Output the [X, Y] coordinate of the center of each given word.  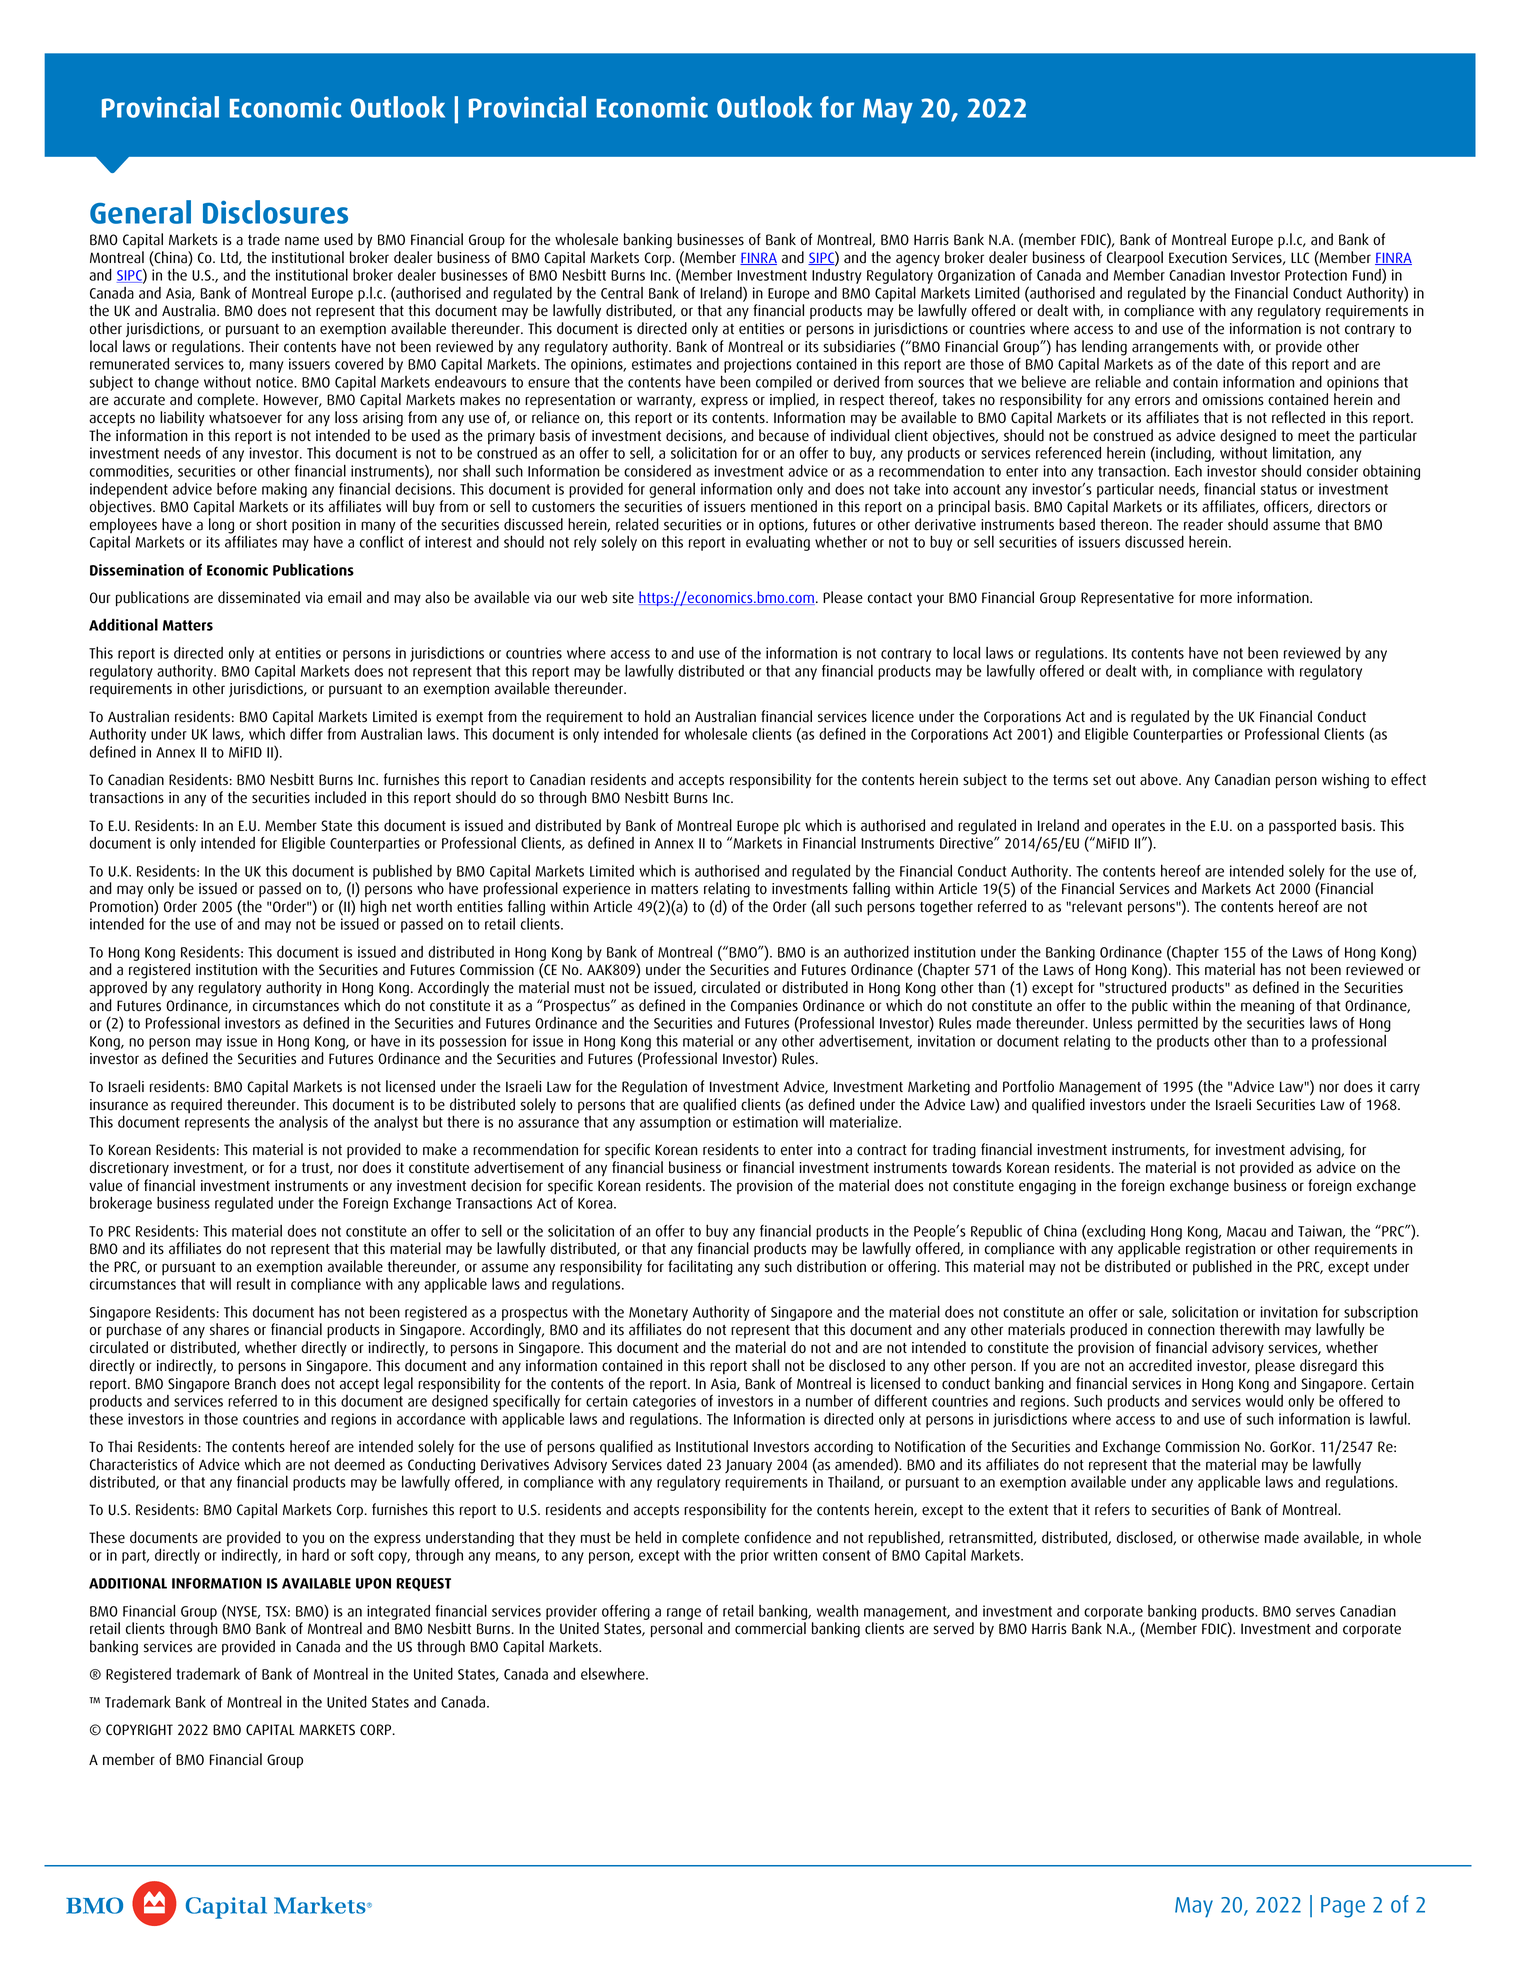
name [302, 241]
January [748, 1467]
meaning [1267, 1007]
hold [657, 716]
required [196, 1105]
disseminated [259, 597]
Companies [764, 1008]
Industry [837, 276]
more [1216, 599]
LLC [1300, 258]
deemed [359, 1464]
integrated [398, 1612]
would [1264, 1401]
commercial [770, 1628]
